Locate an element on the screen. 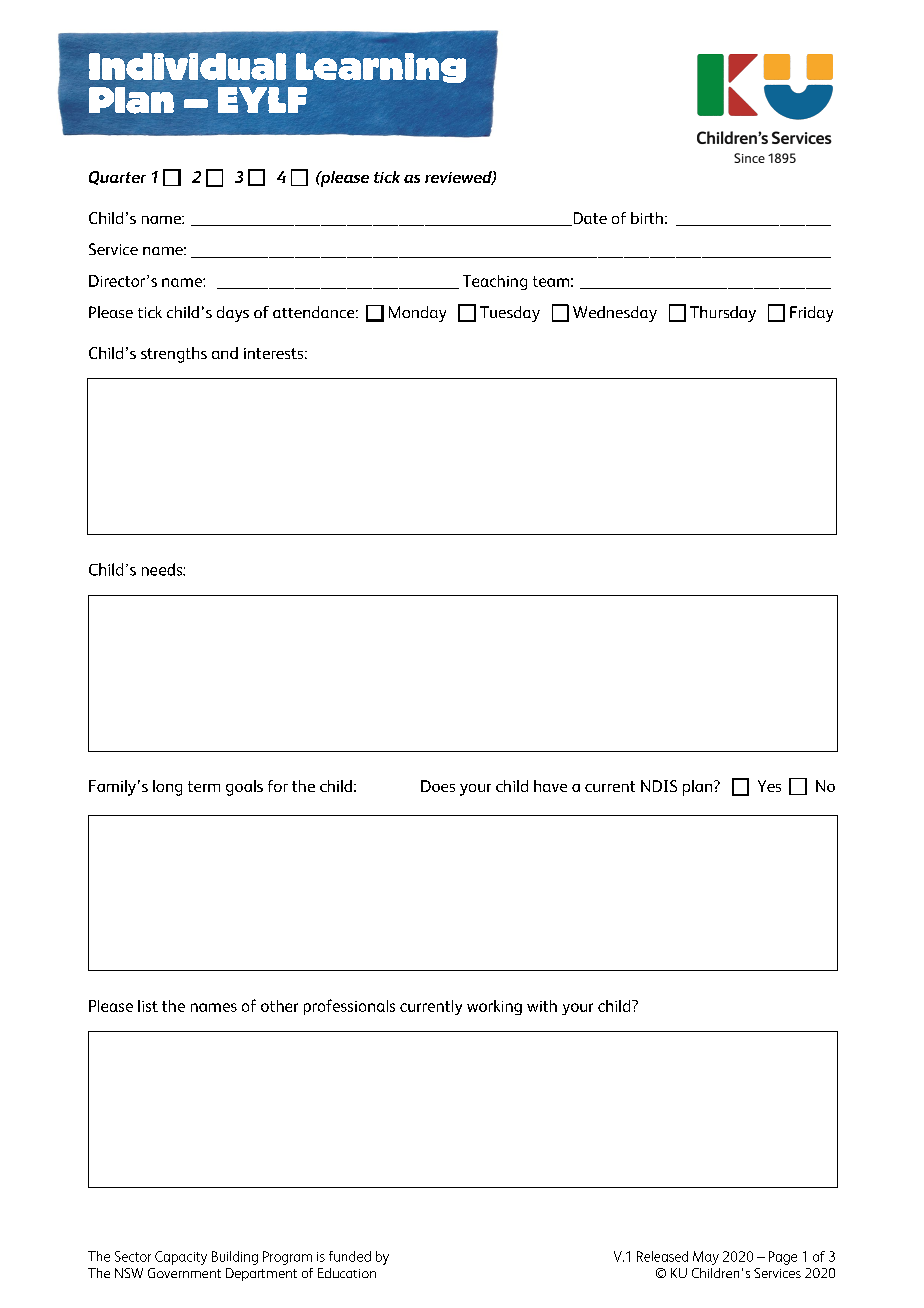 This screenshot has width=924, height=1308. Does is located at coordinates (438, 786).
